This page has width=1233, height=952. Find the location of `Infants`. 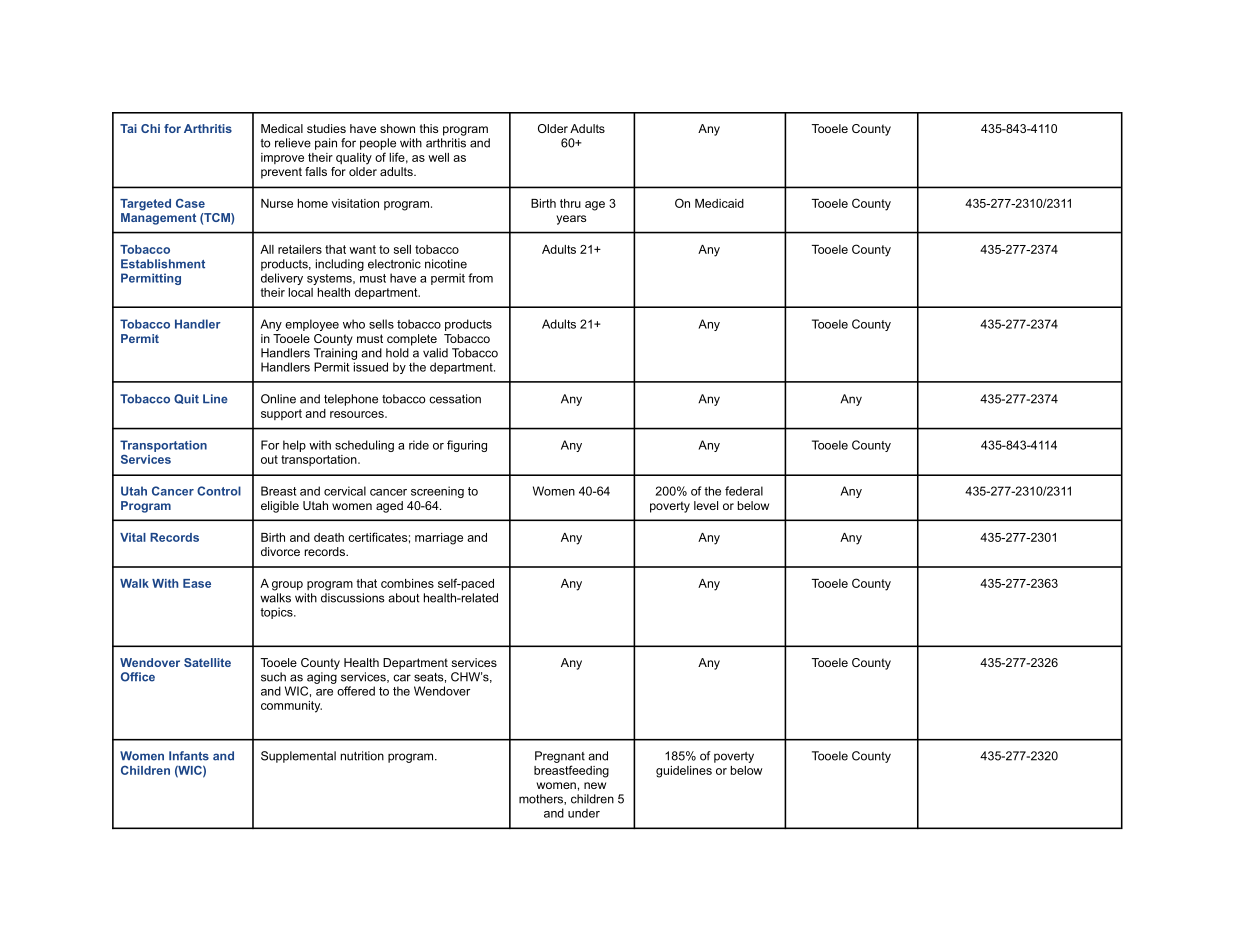

Infants is located at coordinates (189, 756).
